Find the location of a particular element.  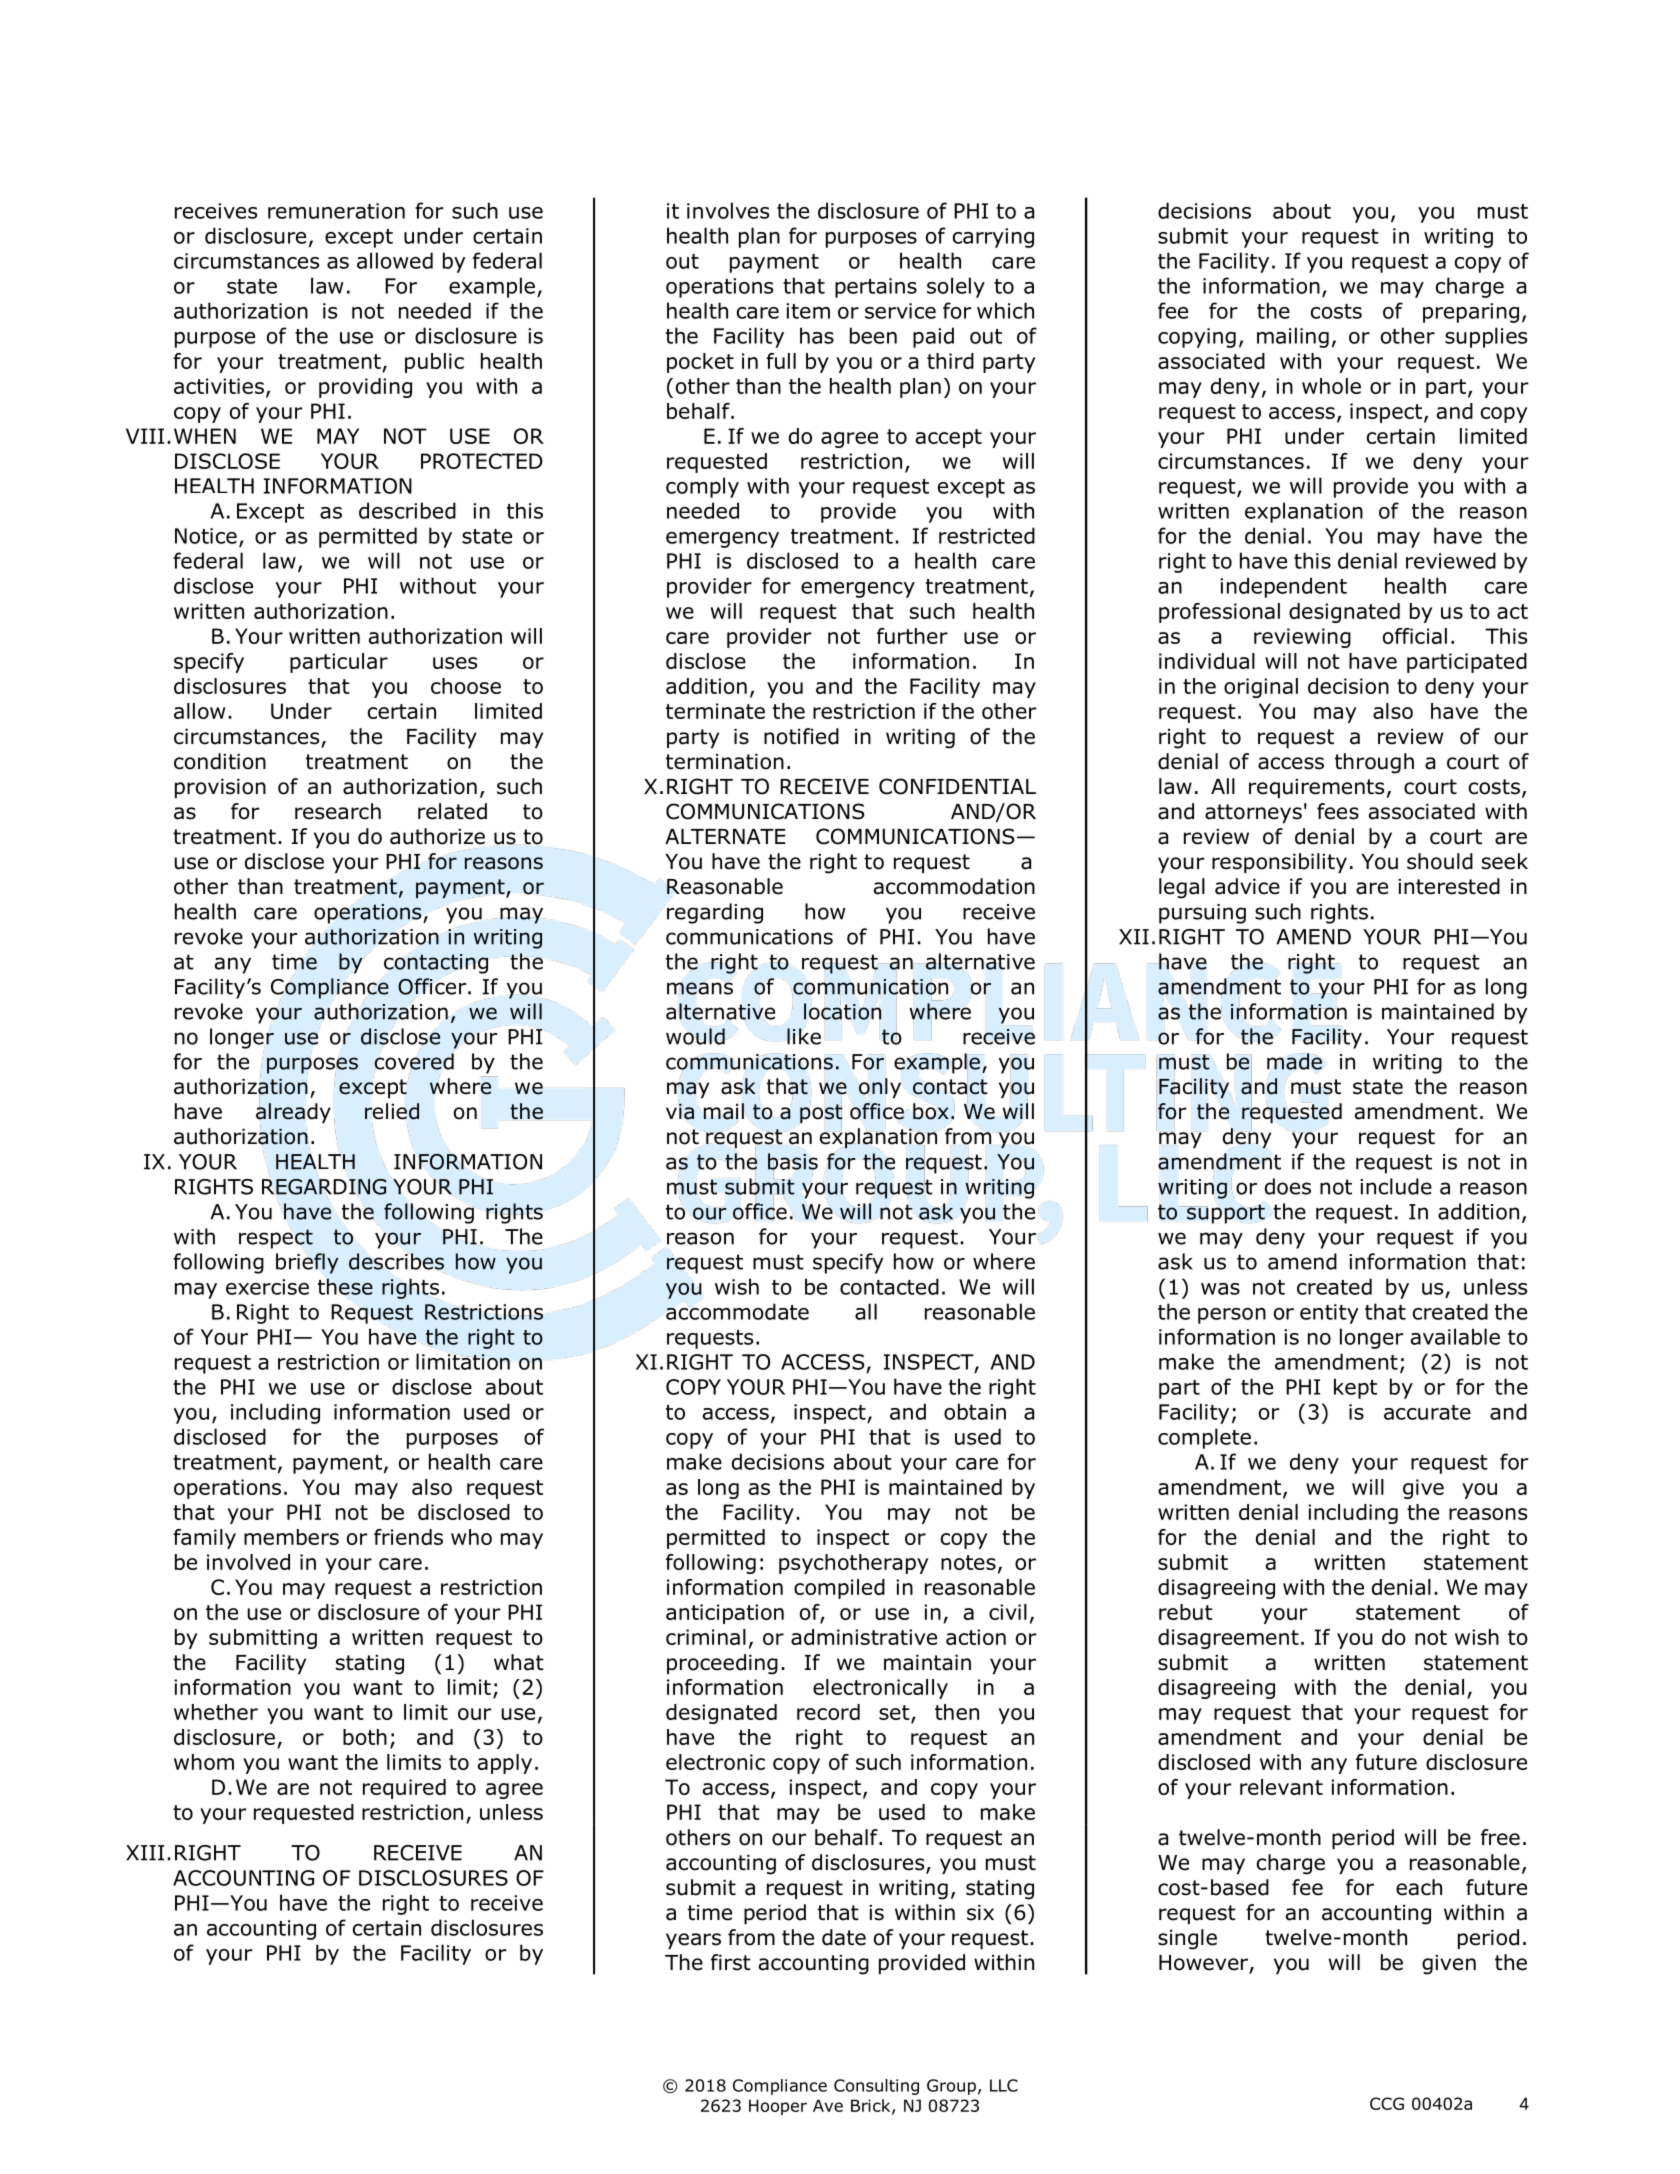

pertains is located at coordinates (876, 288).
